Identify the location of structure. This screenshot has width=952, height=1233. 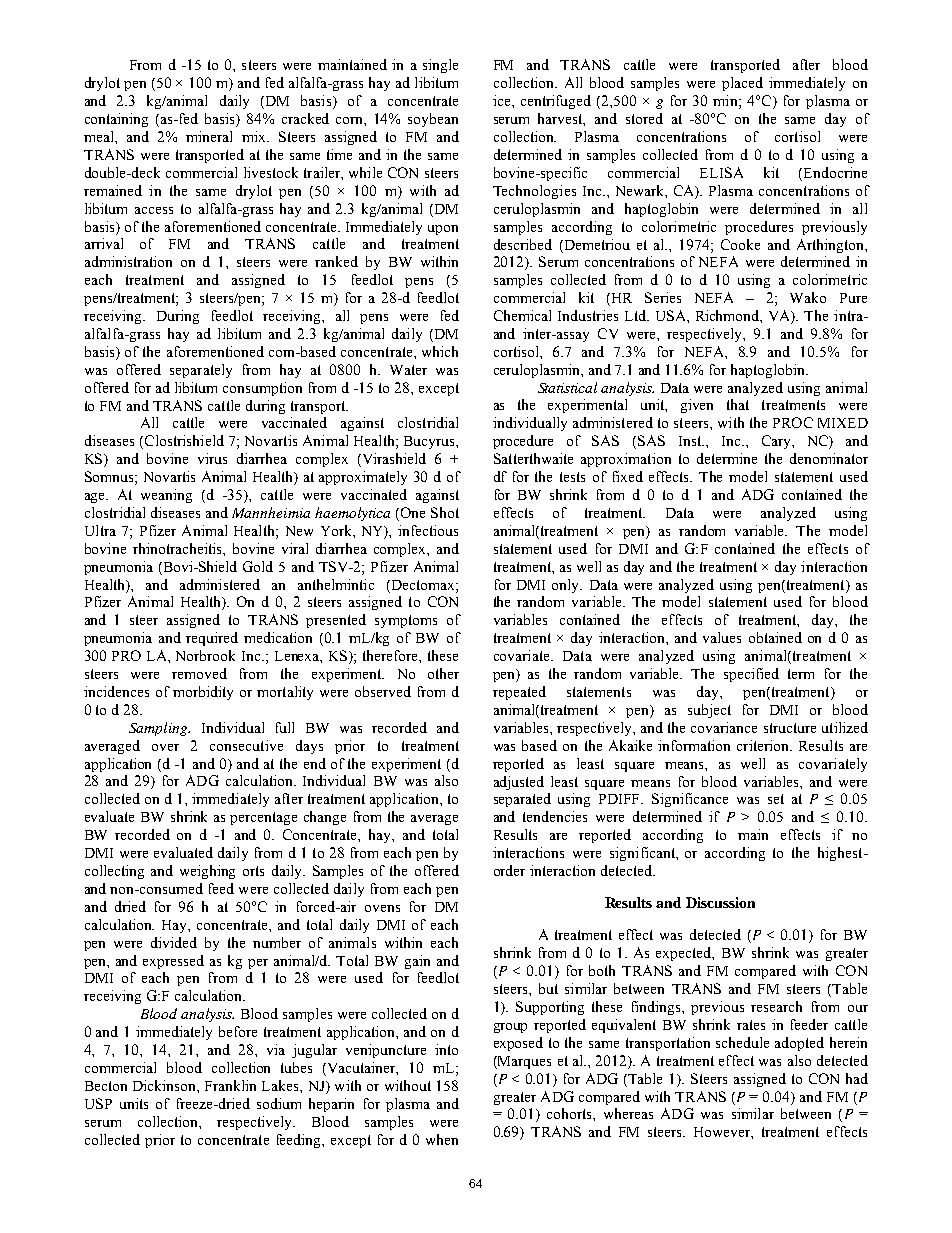
(790, 728).
